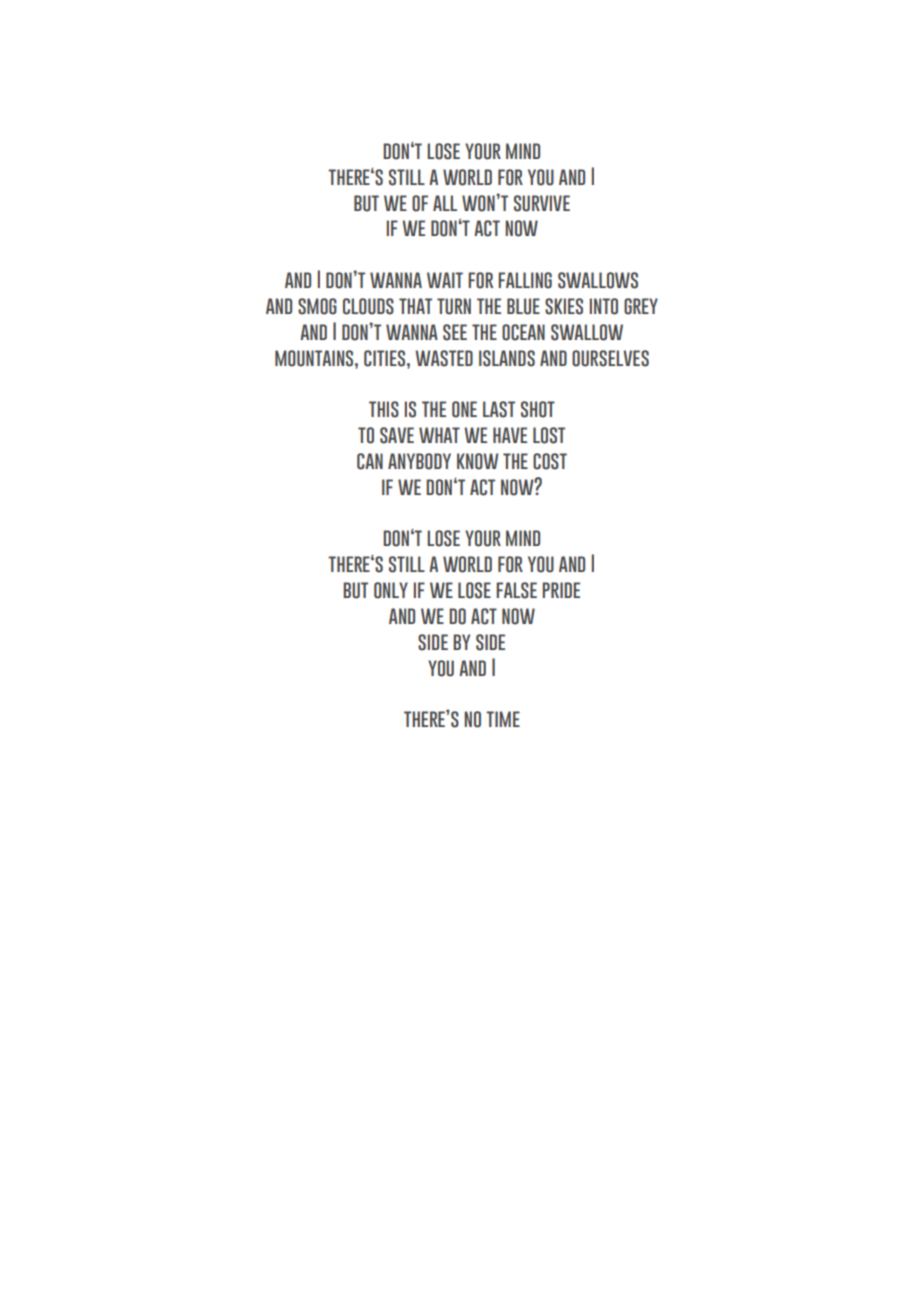  Describe the element at coordinates (561, 590) in the screenshot. I see `pride` at that location.
